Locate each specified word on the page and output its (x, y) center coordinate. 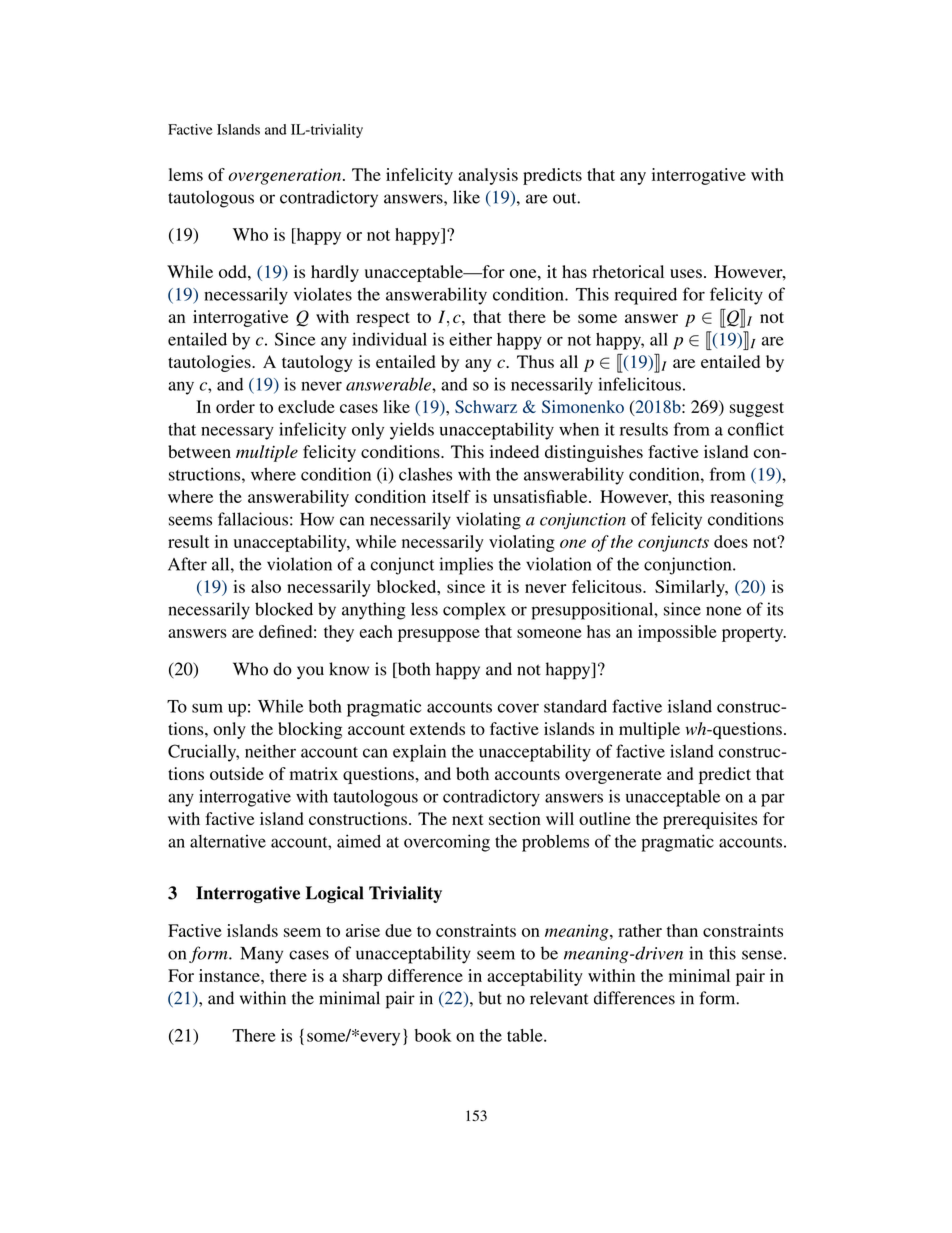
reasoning (747, 498)
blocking (310, 730)
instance (230, 975)
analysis (488, 176)
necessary (237, 433)
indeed (514, 451)
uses (686, 273)
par (773, 800)
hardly (335, 273)
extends (437, 728)
